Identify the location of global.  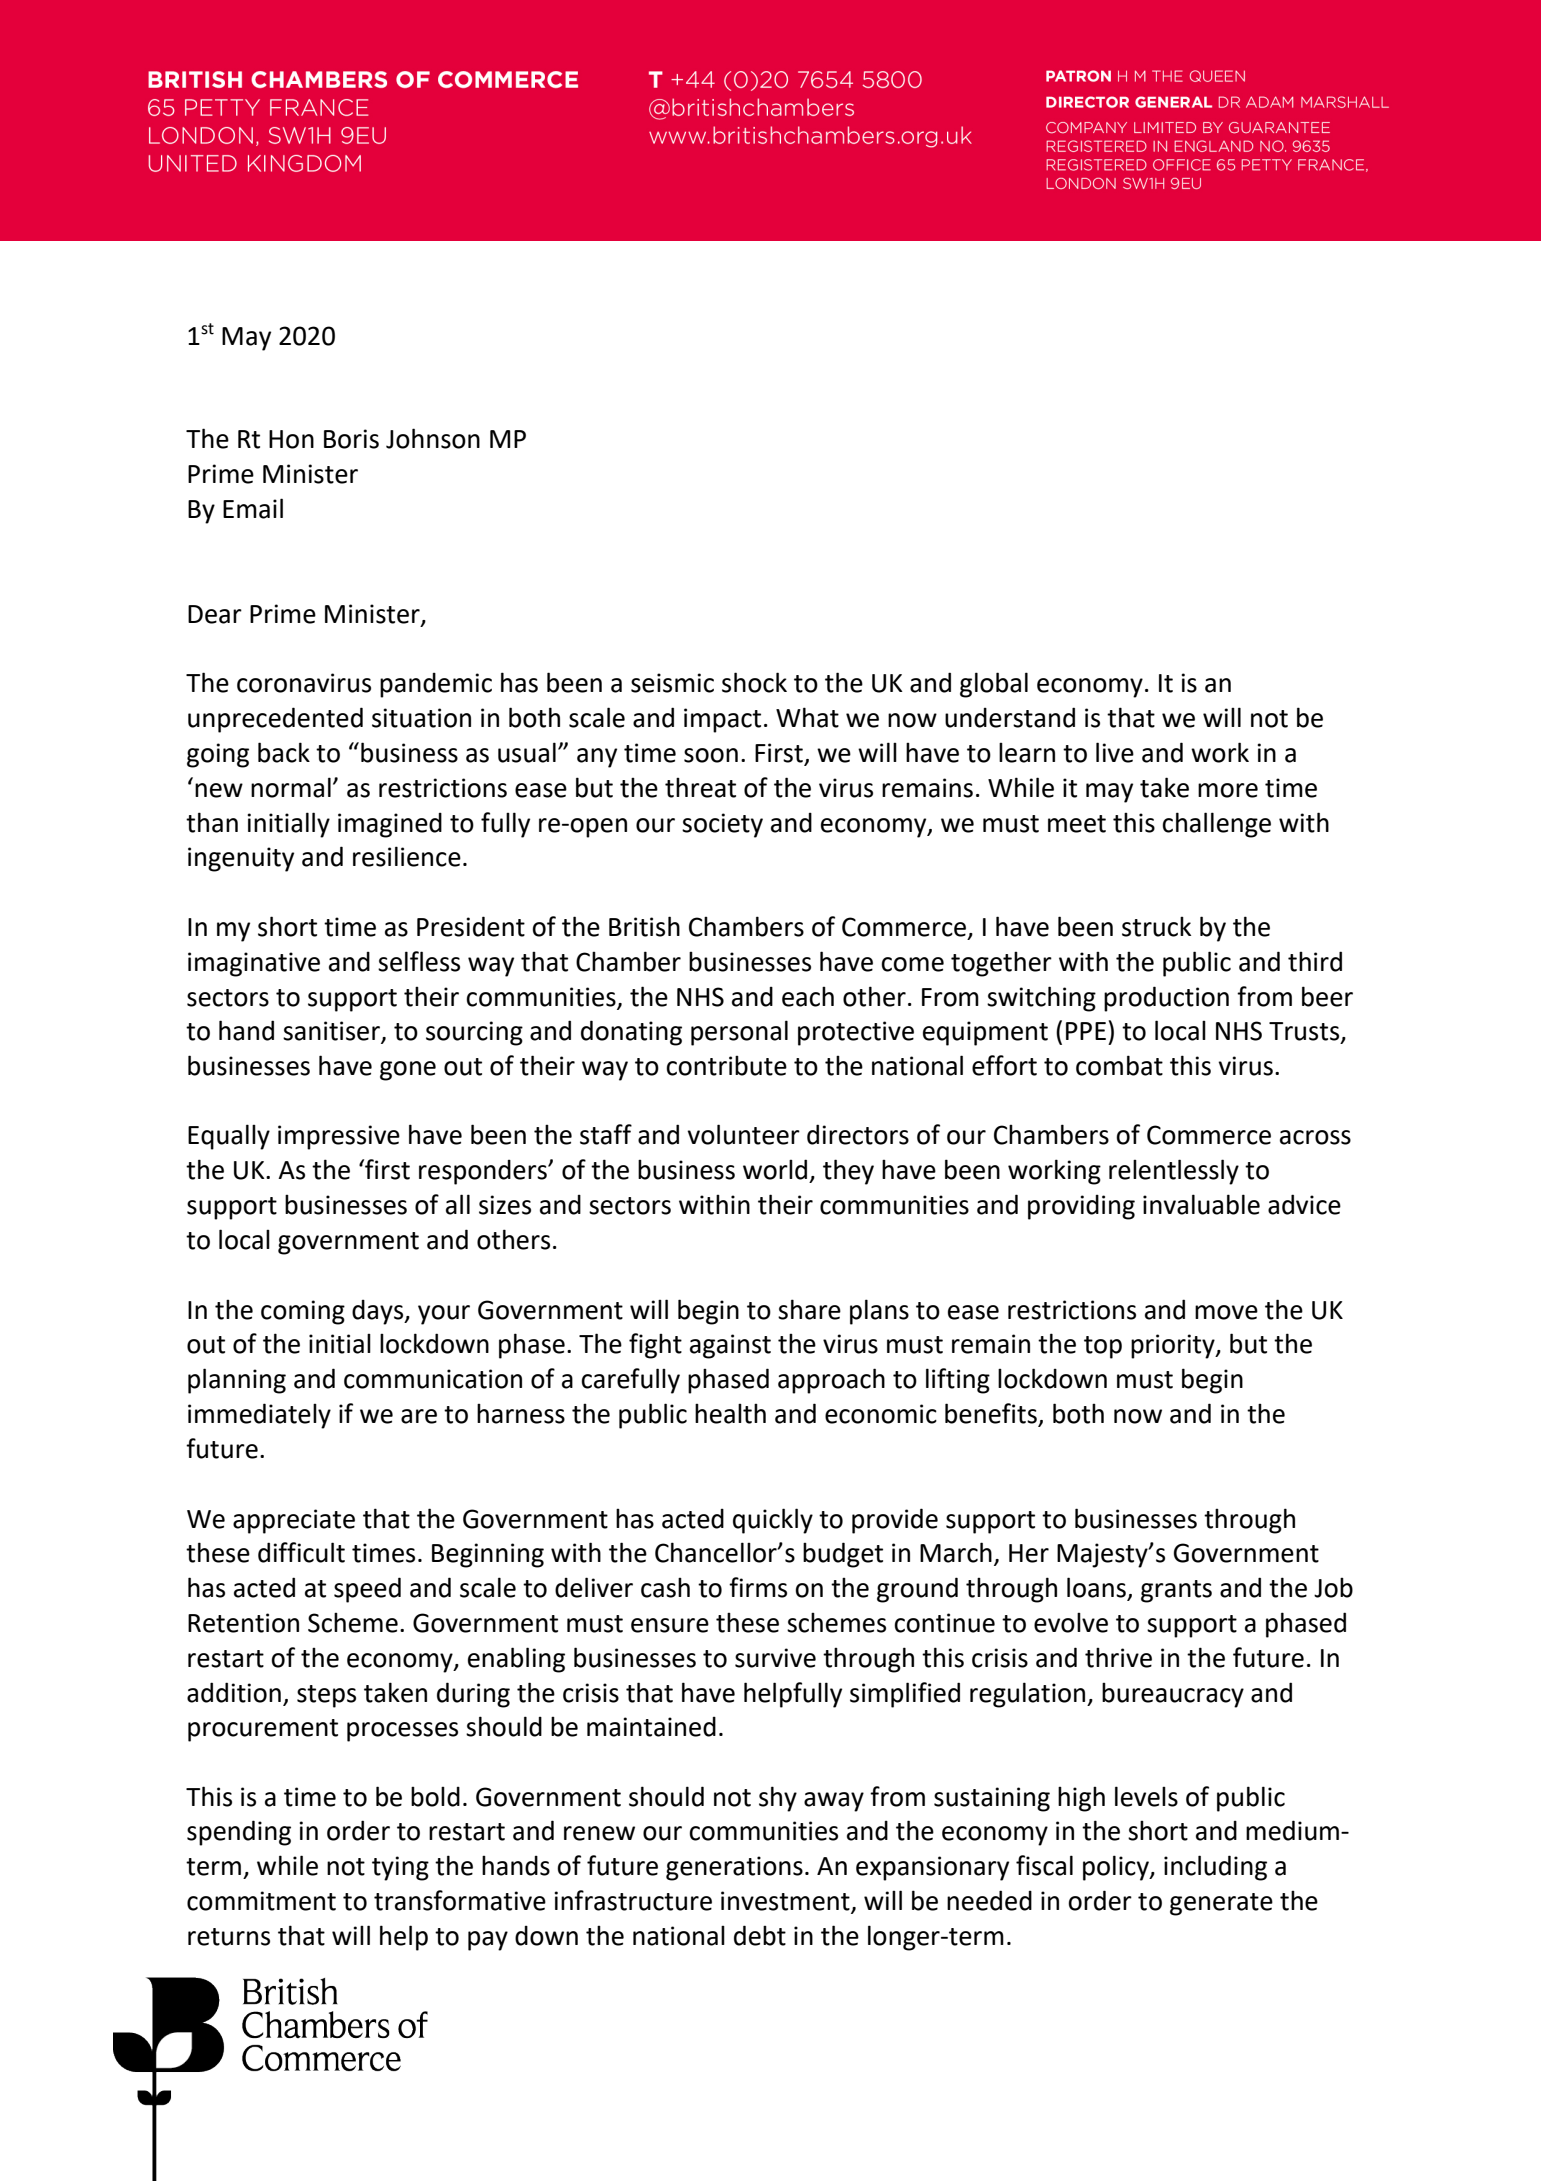
(994, 685).
